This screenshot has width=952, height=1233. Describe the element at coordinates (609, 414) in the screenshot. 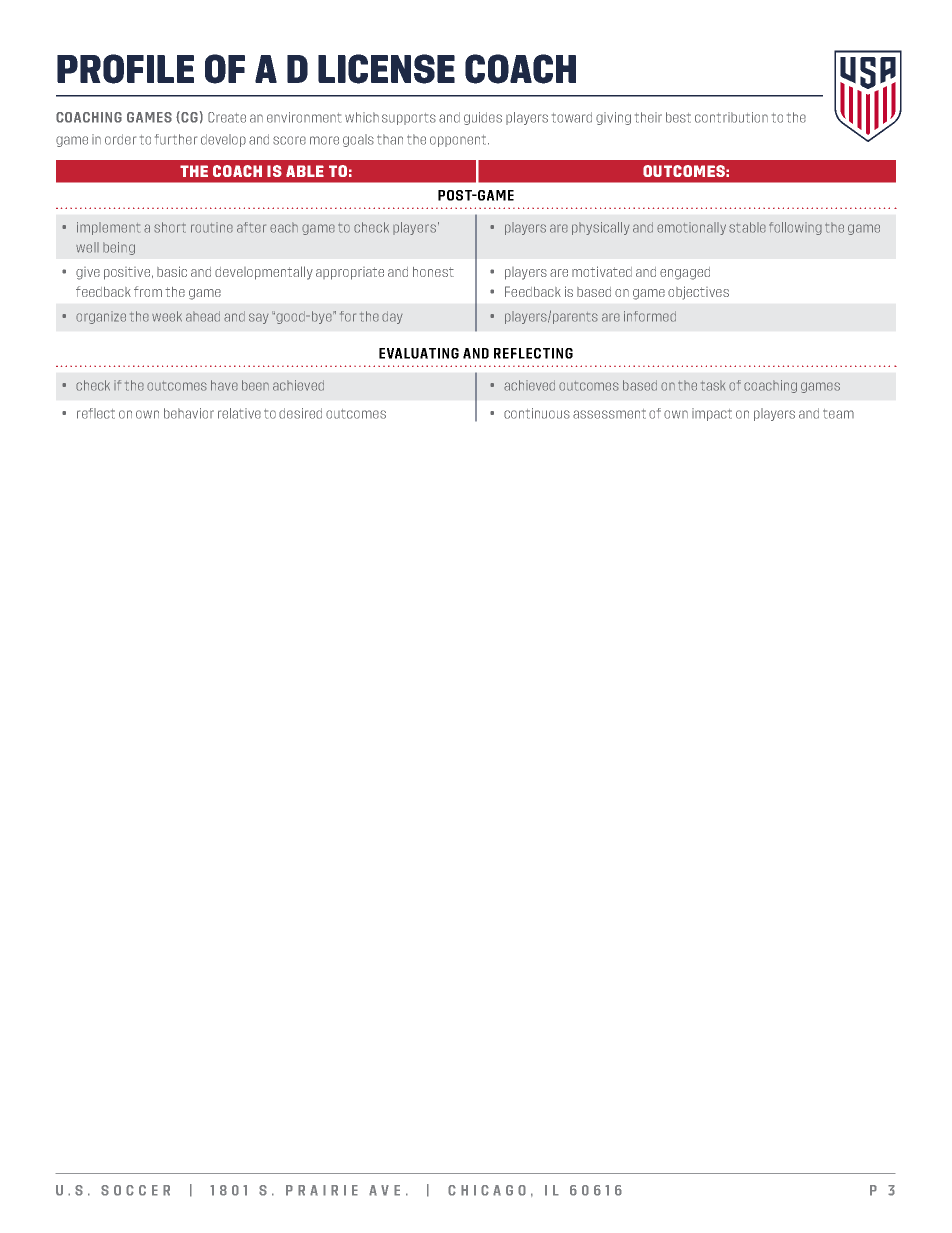

I see `assessment` at that location.
